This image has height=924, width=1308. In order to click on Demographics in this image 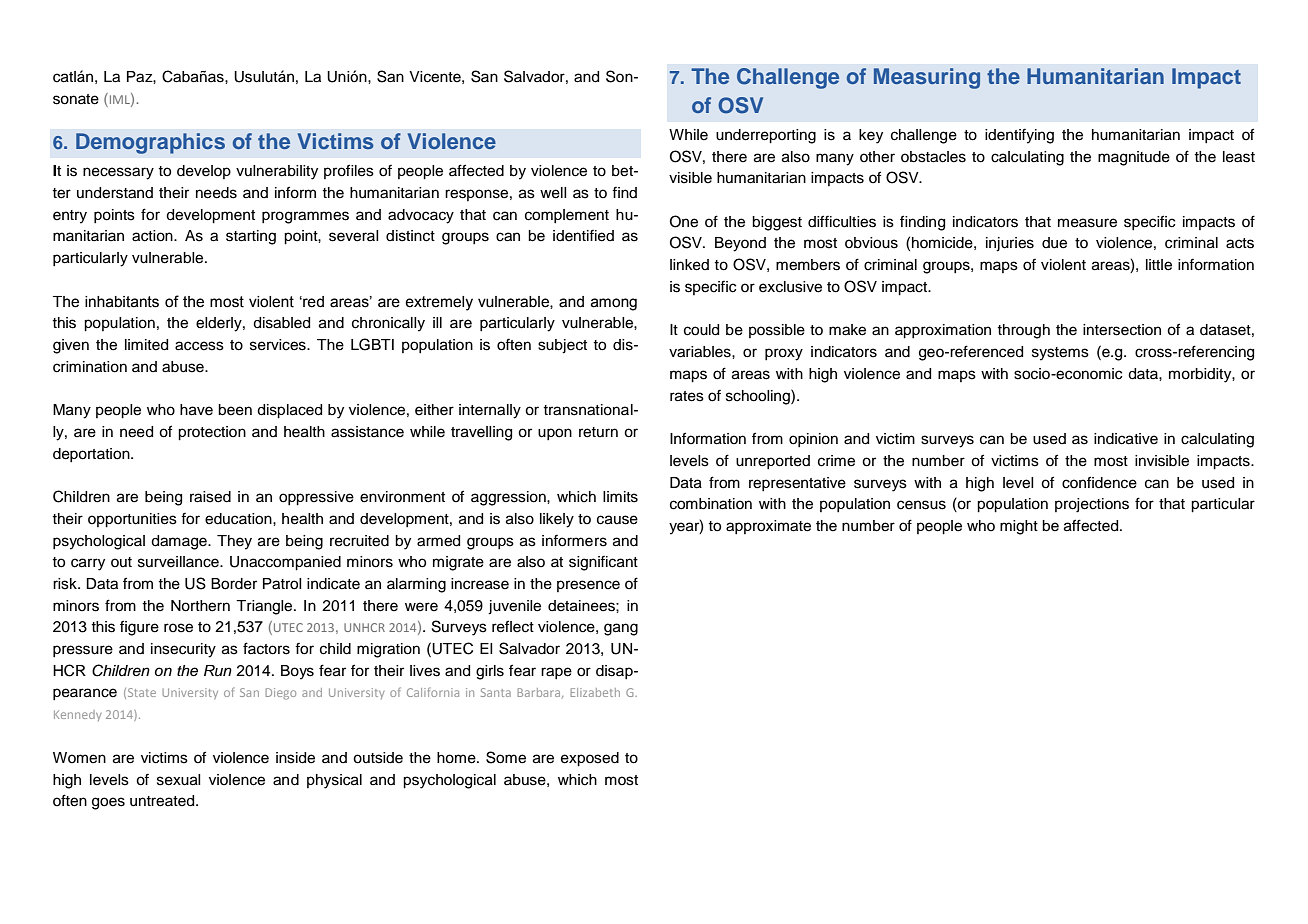, I will do `click(150, 143)`.
